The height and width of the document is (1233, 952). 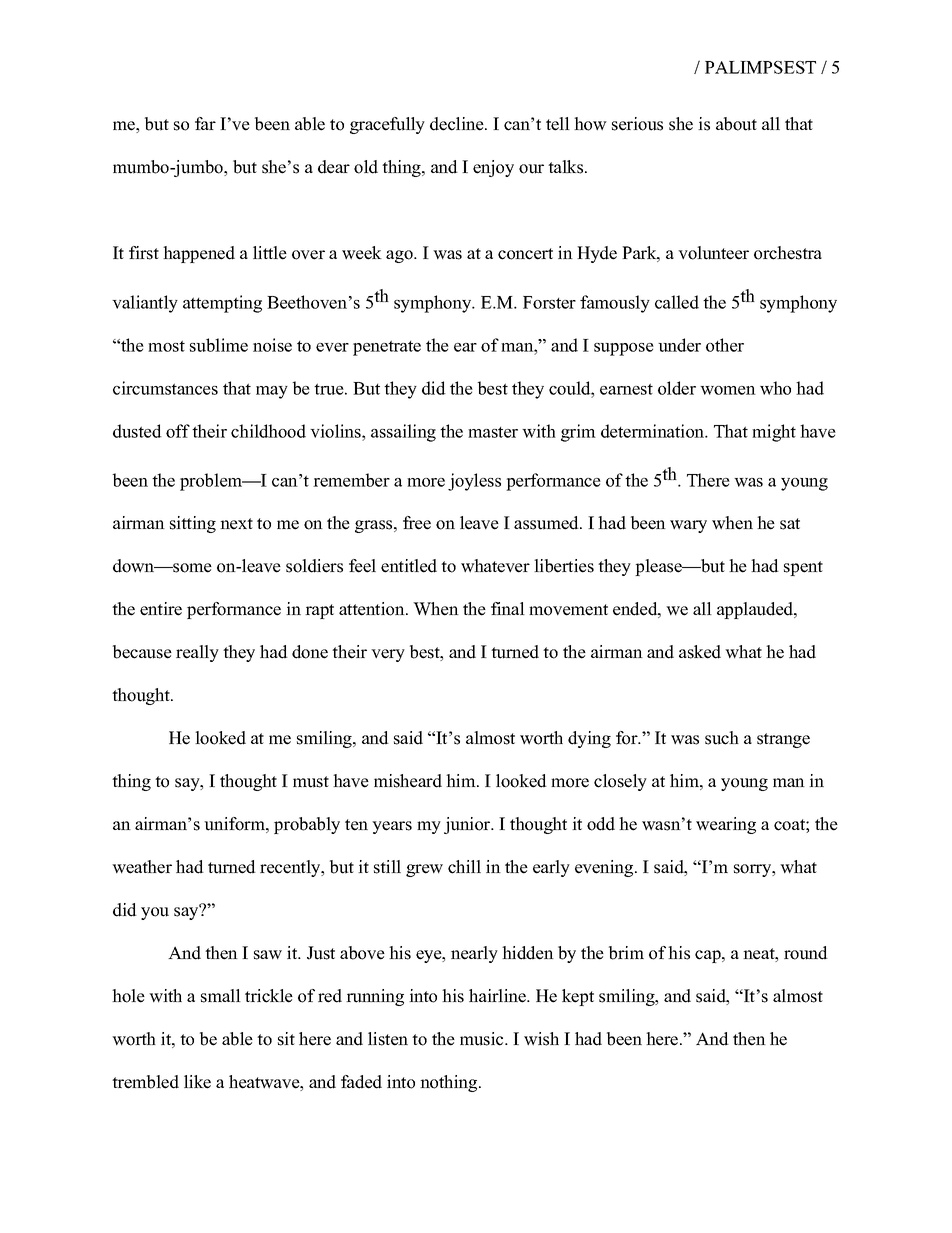 I want to click on decline, so click(x=458, y=124).
